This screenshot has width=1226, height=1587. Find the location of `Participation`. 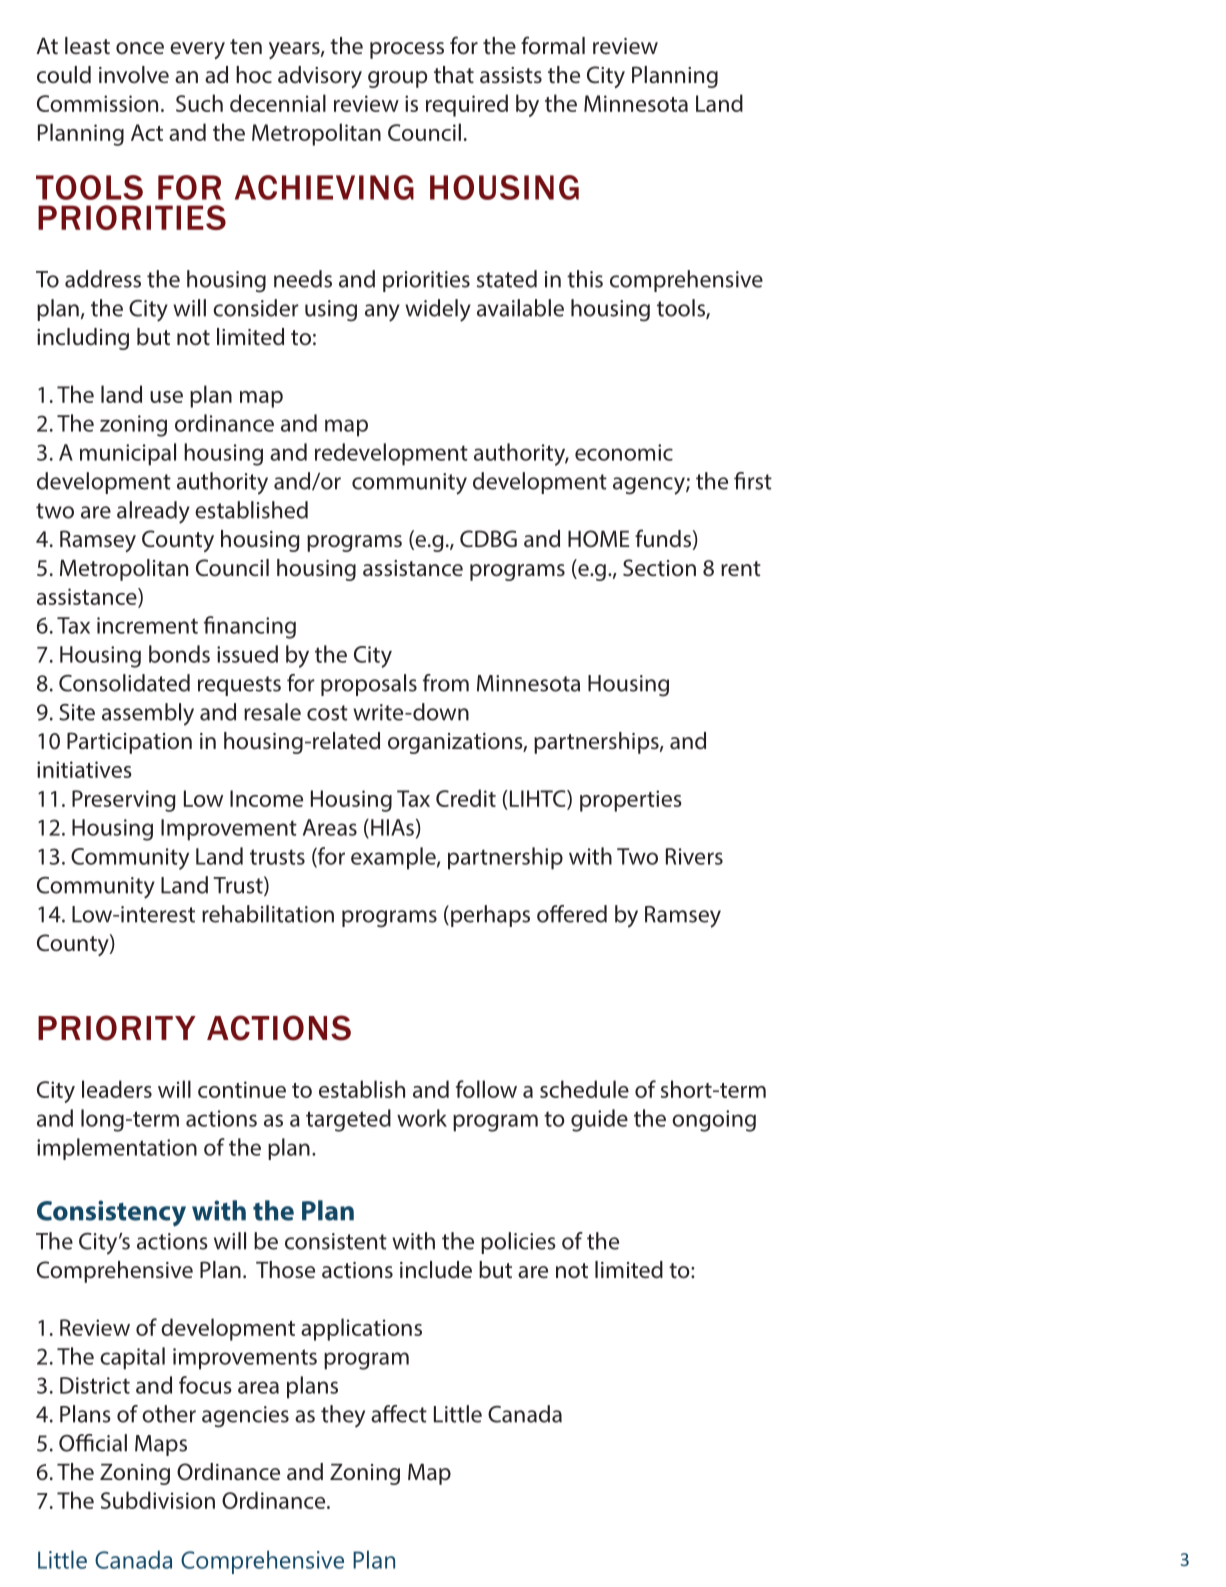

Participation is located at coordinates (129, 743).
